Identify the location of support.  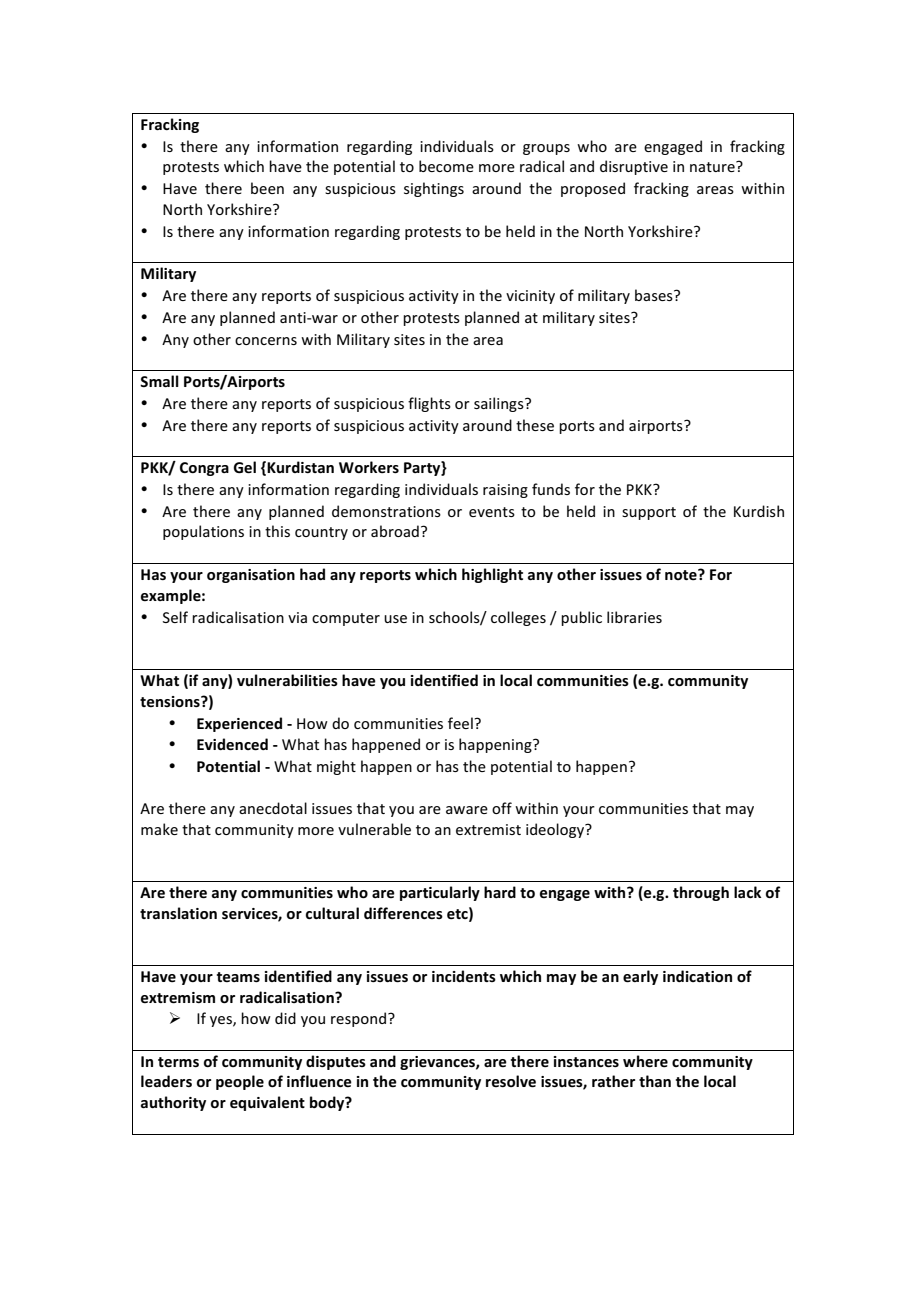
(649, 513).
